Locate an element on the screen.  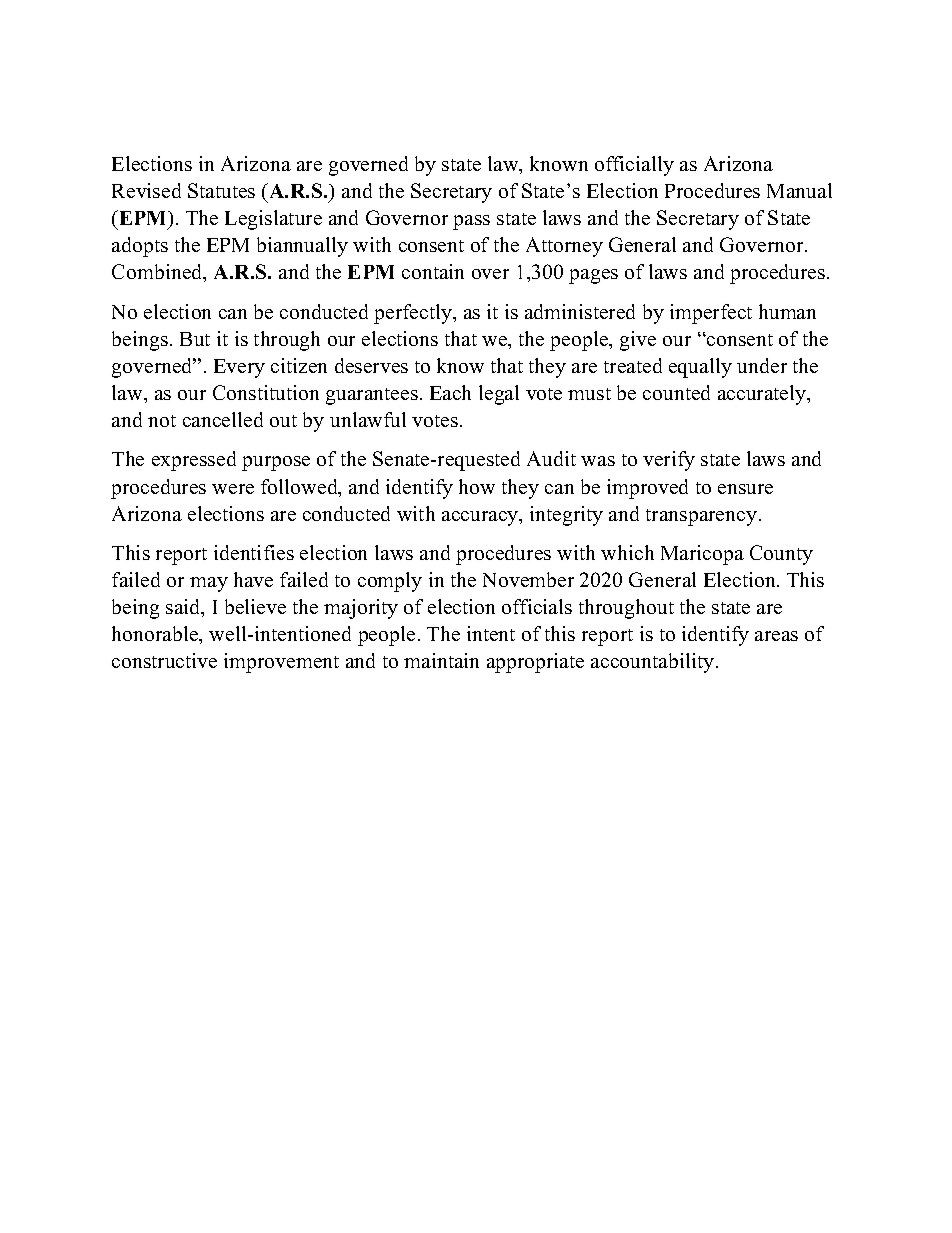
Manual is located at coordinates (799, 190).
